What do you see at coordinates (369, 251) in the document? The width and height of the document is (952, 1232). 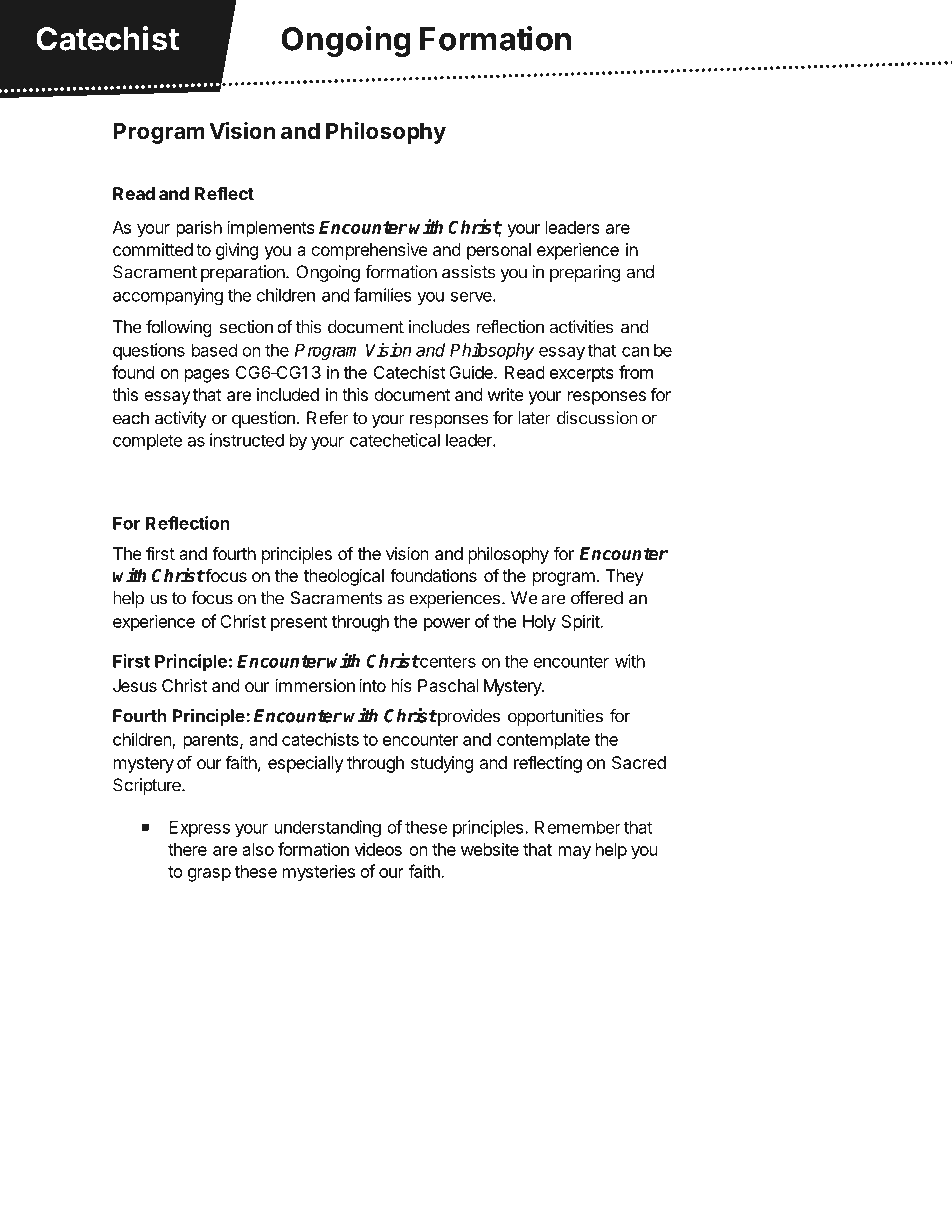 I see `comprehensive` at bounding box center [369, 251].
